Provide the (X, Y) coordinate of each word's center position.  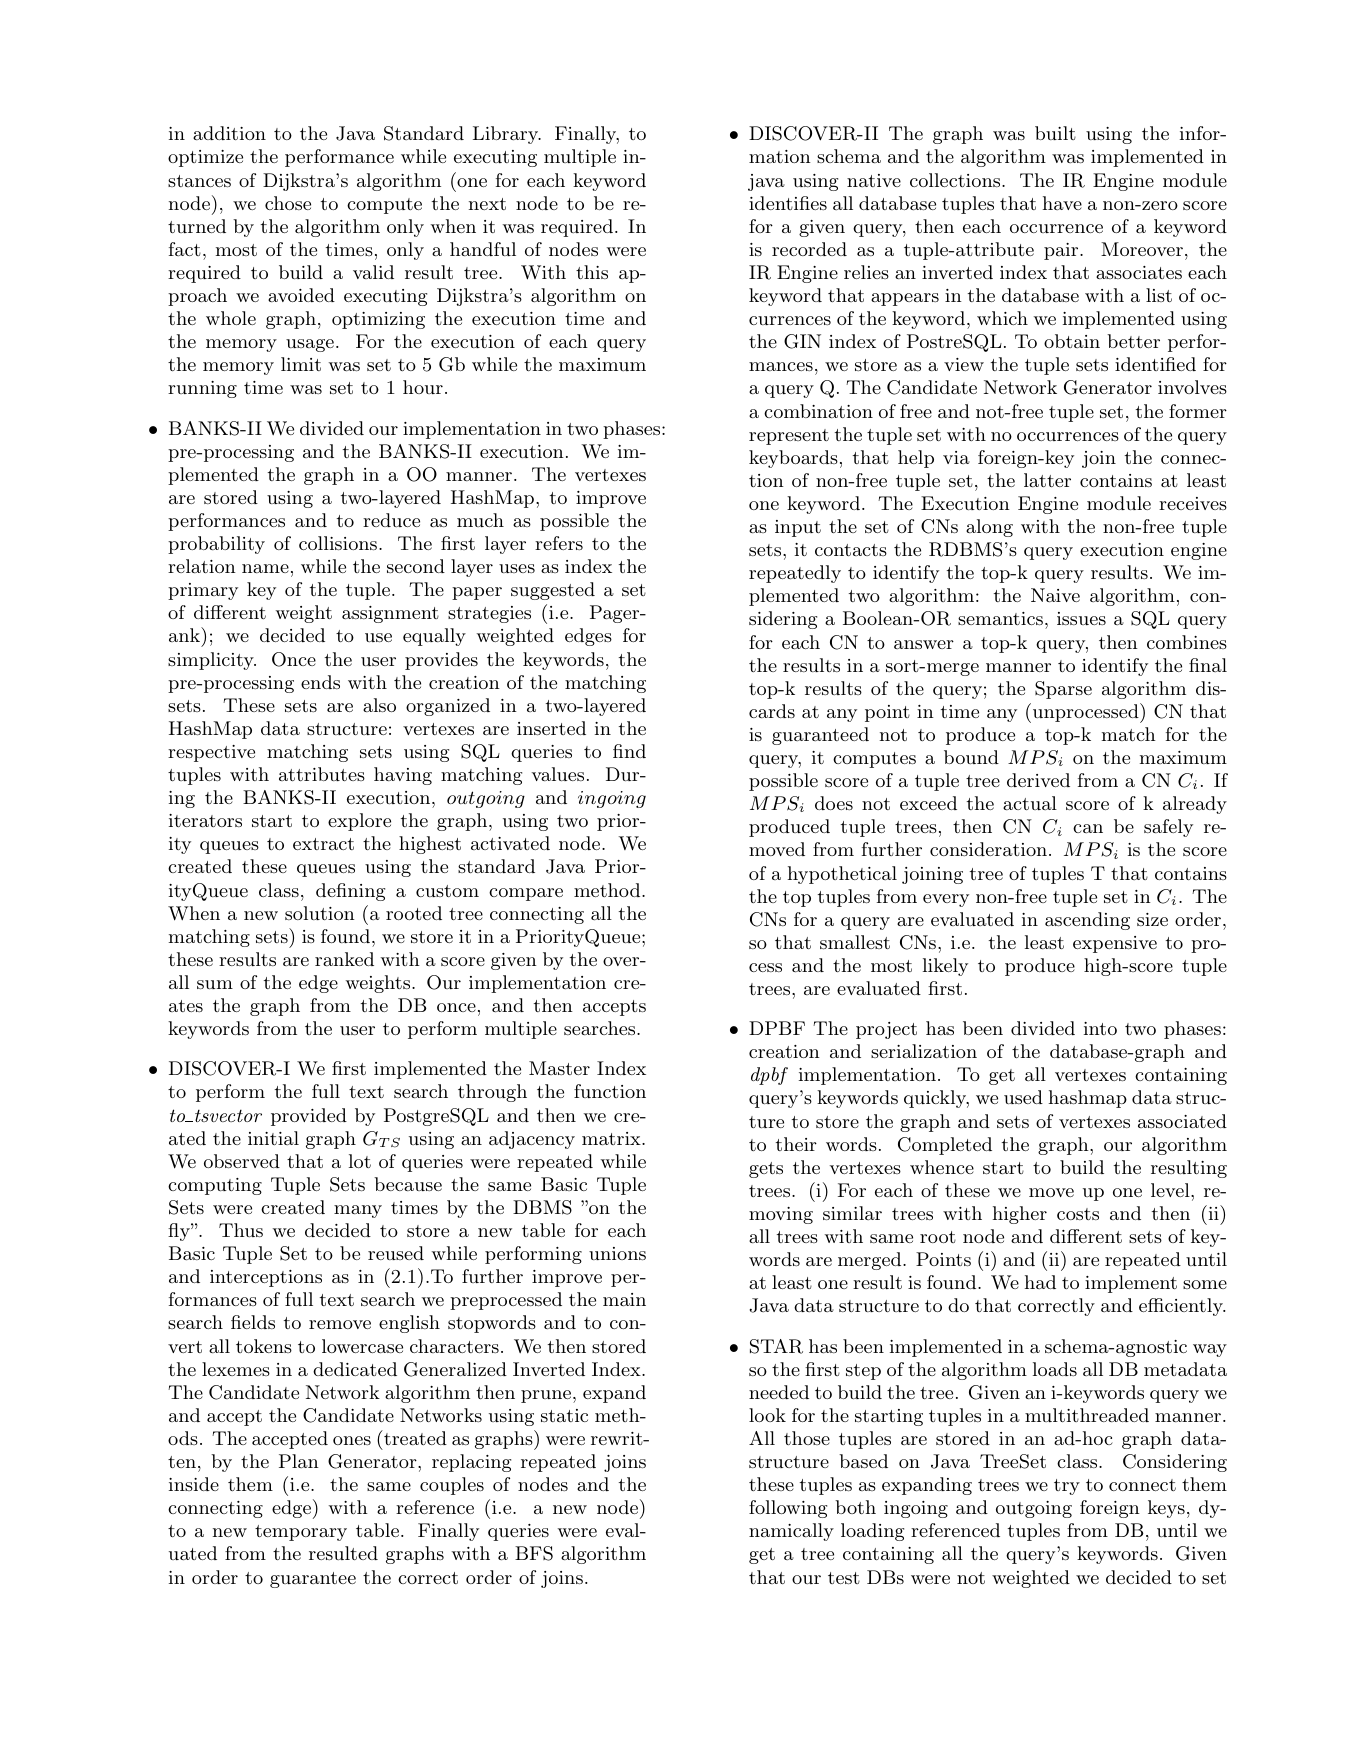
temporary (301, 1533)
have (1062, 203)
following (788, 1509)
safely (1168, 828)
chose (288, 203)
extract (323, 844)
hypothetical (842, 875)
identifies (788, 203)
